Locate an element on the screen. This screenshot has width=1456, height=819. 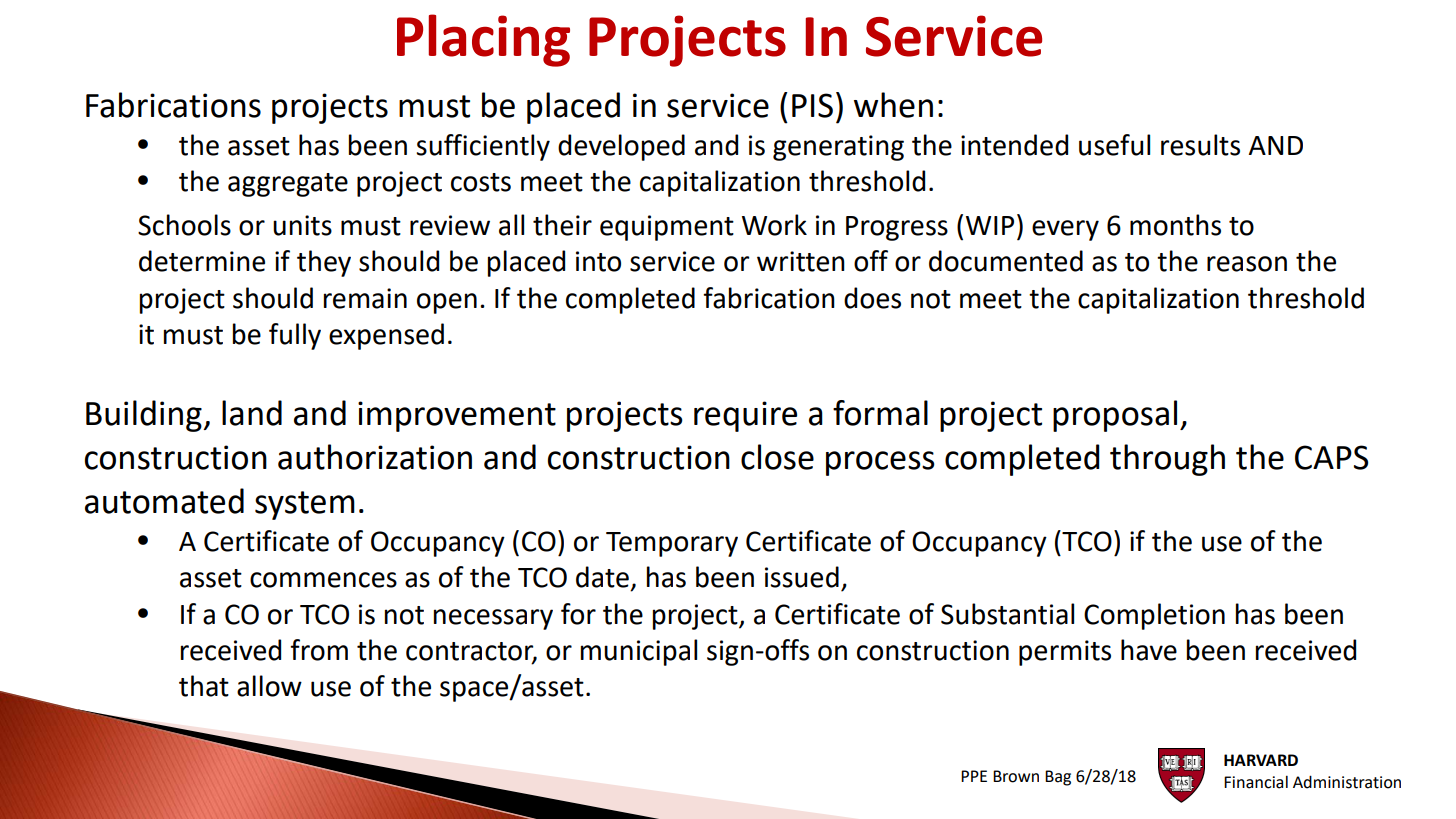
Placing is located at coordinates (483, 40).
